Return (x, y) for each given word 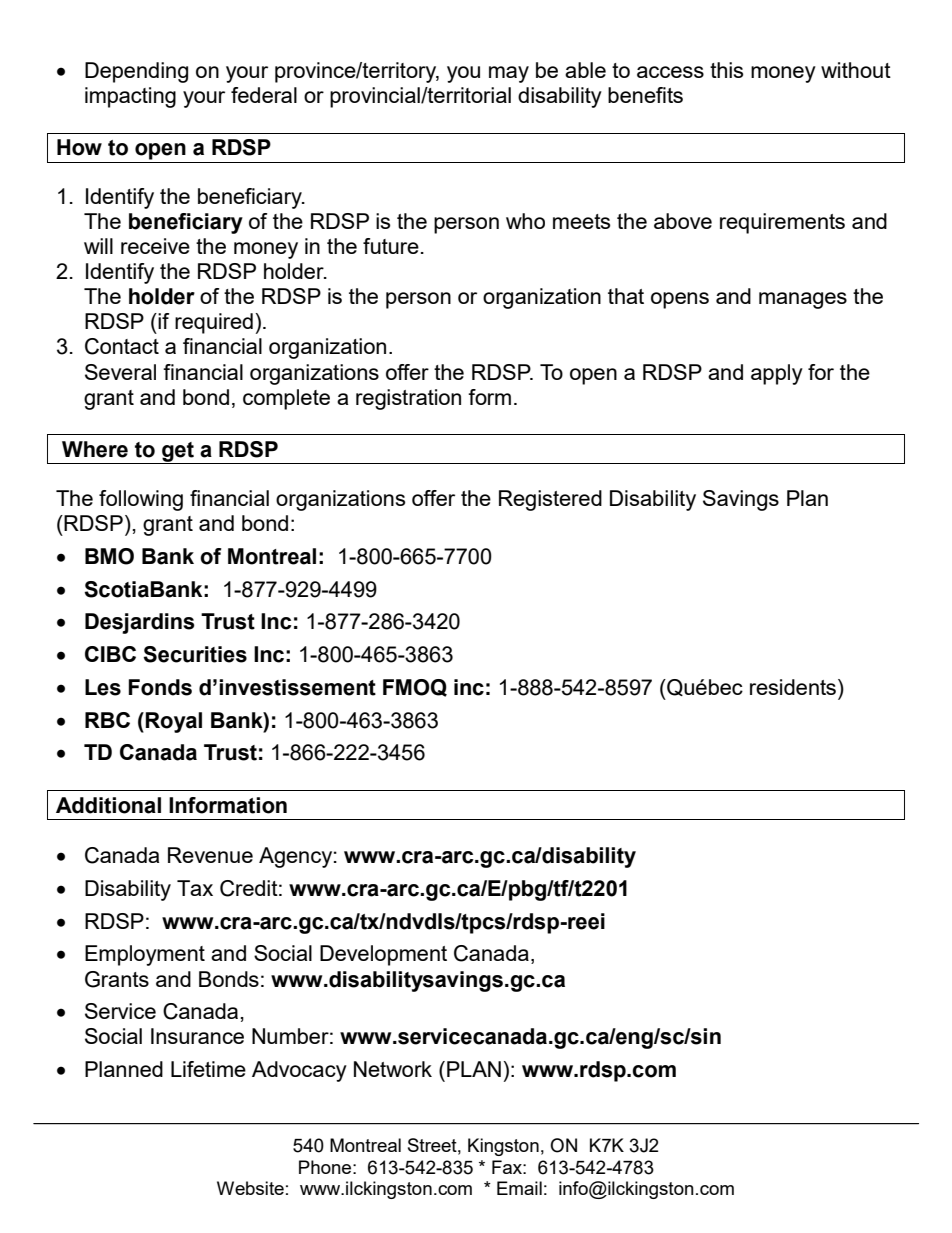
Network (393, 1069)
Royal (173, 722)
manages (803, 300)
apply (777, 374)
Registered (550, 500)
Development (383, 955)
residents (793, 687)
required (214, 323)
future (391, 246)
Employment (145, 955)
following (141, 500)
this (726, 70)
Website (250, 1188)
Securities (195, 654)
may (509, 74)
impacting (130, 97)
